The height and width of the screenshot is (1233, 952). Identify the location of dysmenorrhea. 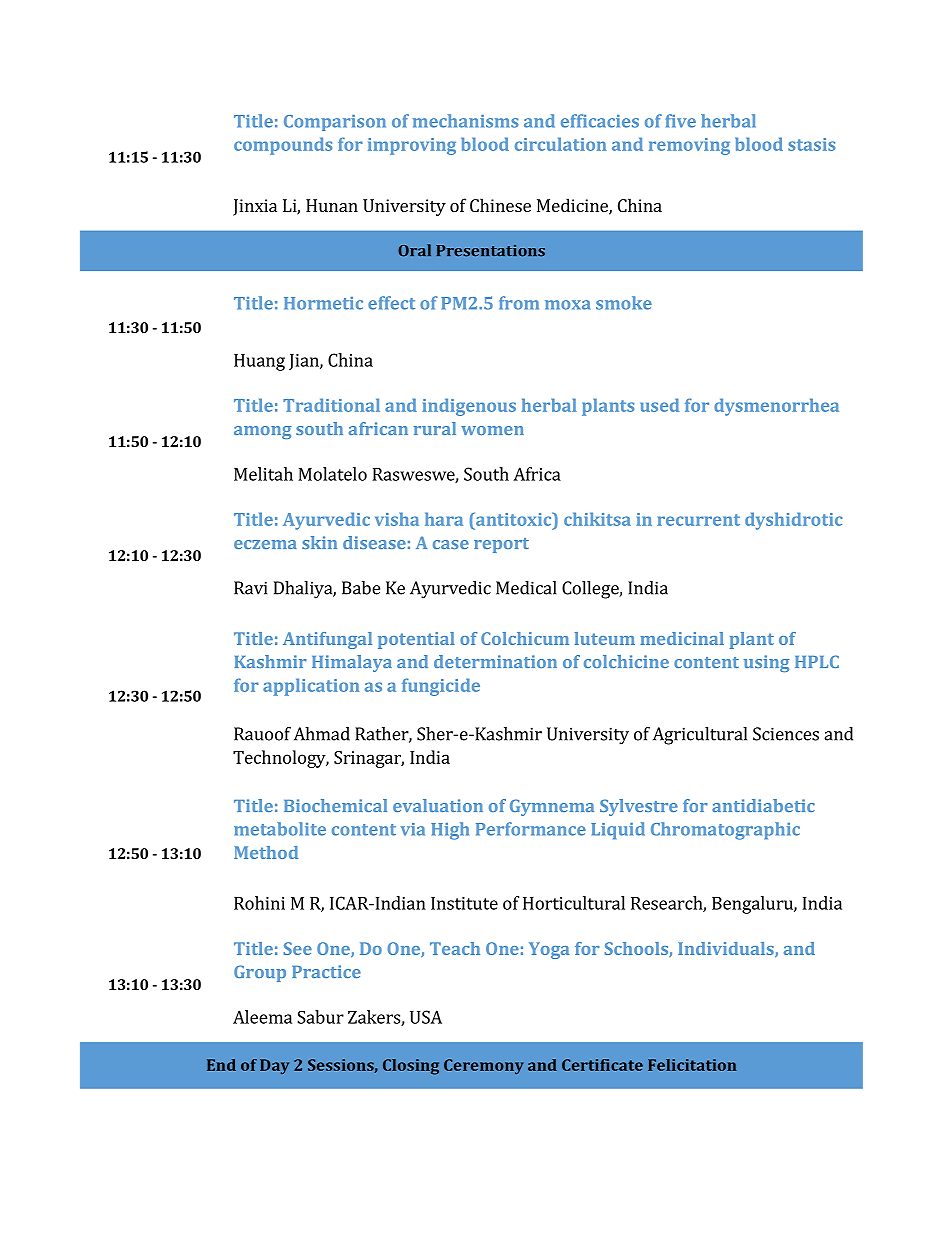
(776, 407).
